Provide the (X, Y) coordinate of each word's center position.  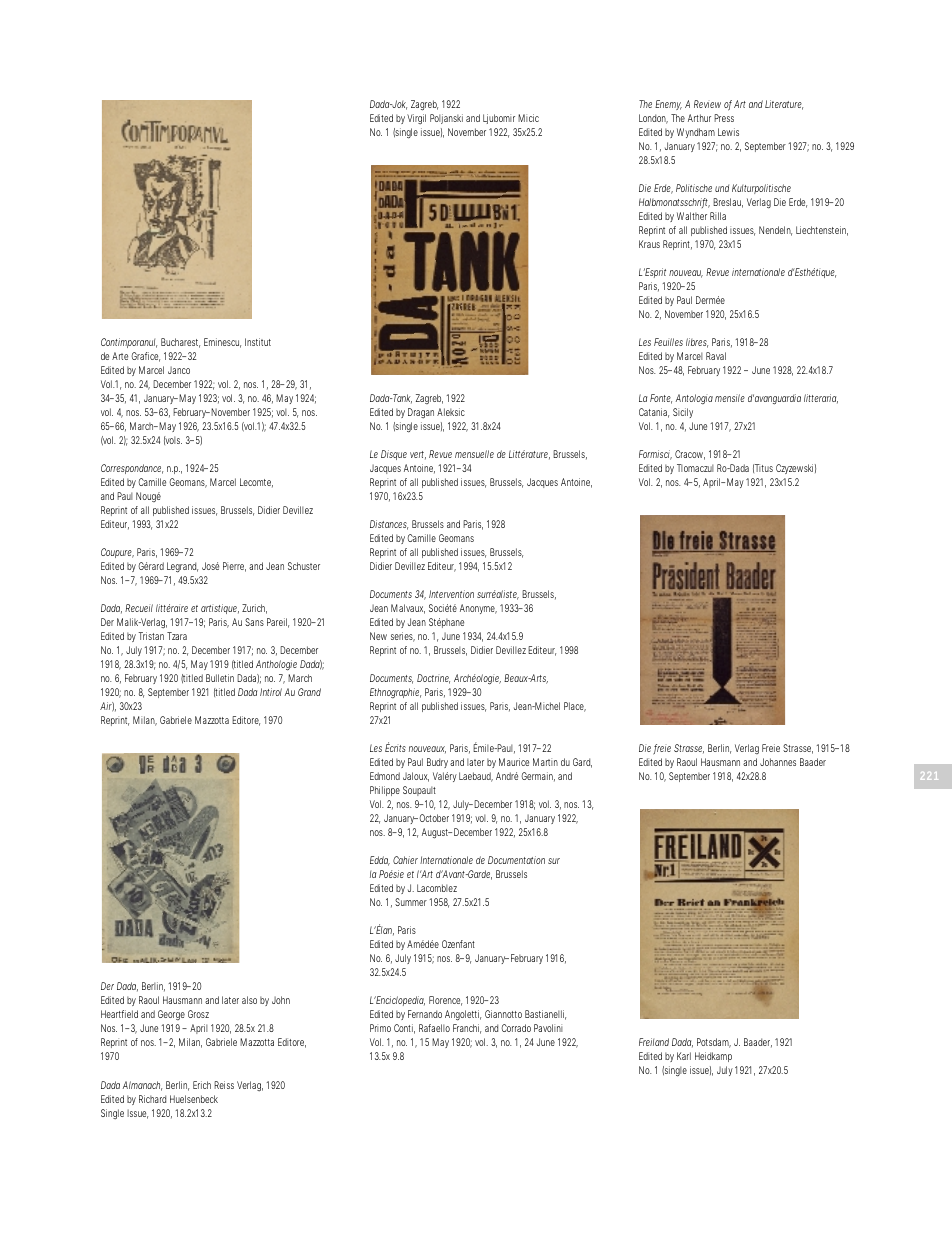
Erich (202, 1085)
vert (418, 455)
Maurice (514, 762)
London (653, 119)
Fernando (425, 1014)
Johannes (778, 762)
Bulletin (220, 678)
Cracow (690, 455)
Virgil (416, 119)
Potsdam (714, 1043)
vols (173, 440)
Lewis (728, 132)
